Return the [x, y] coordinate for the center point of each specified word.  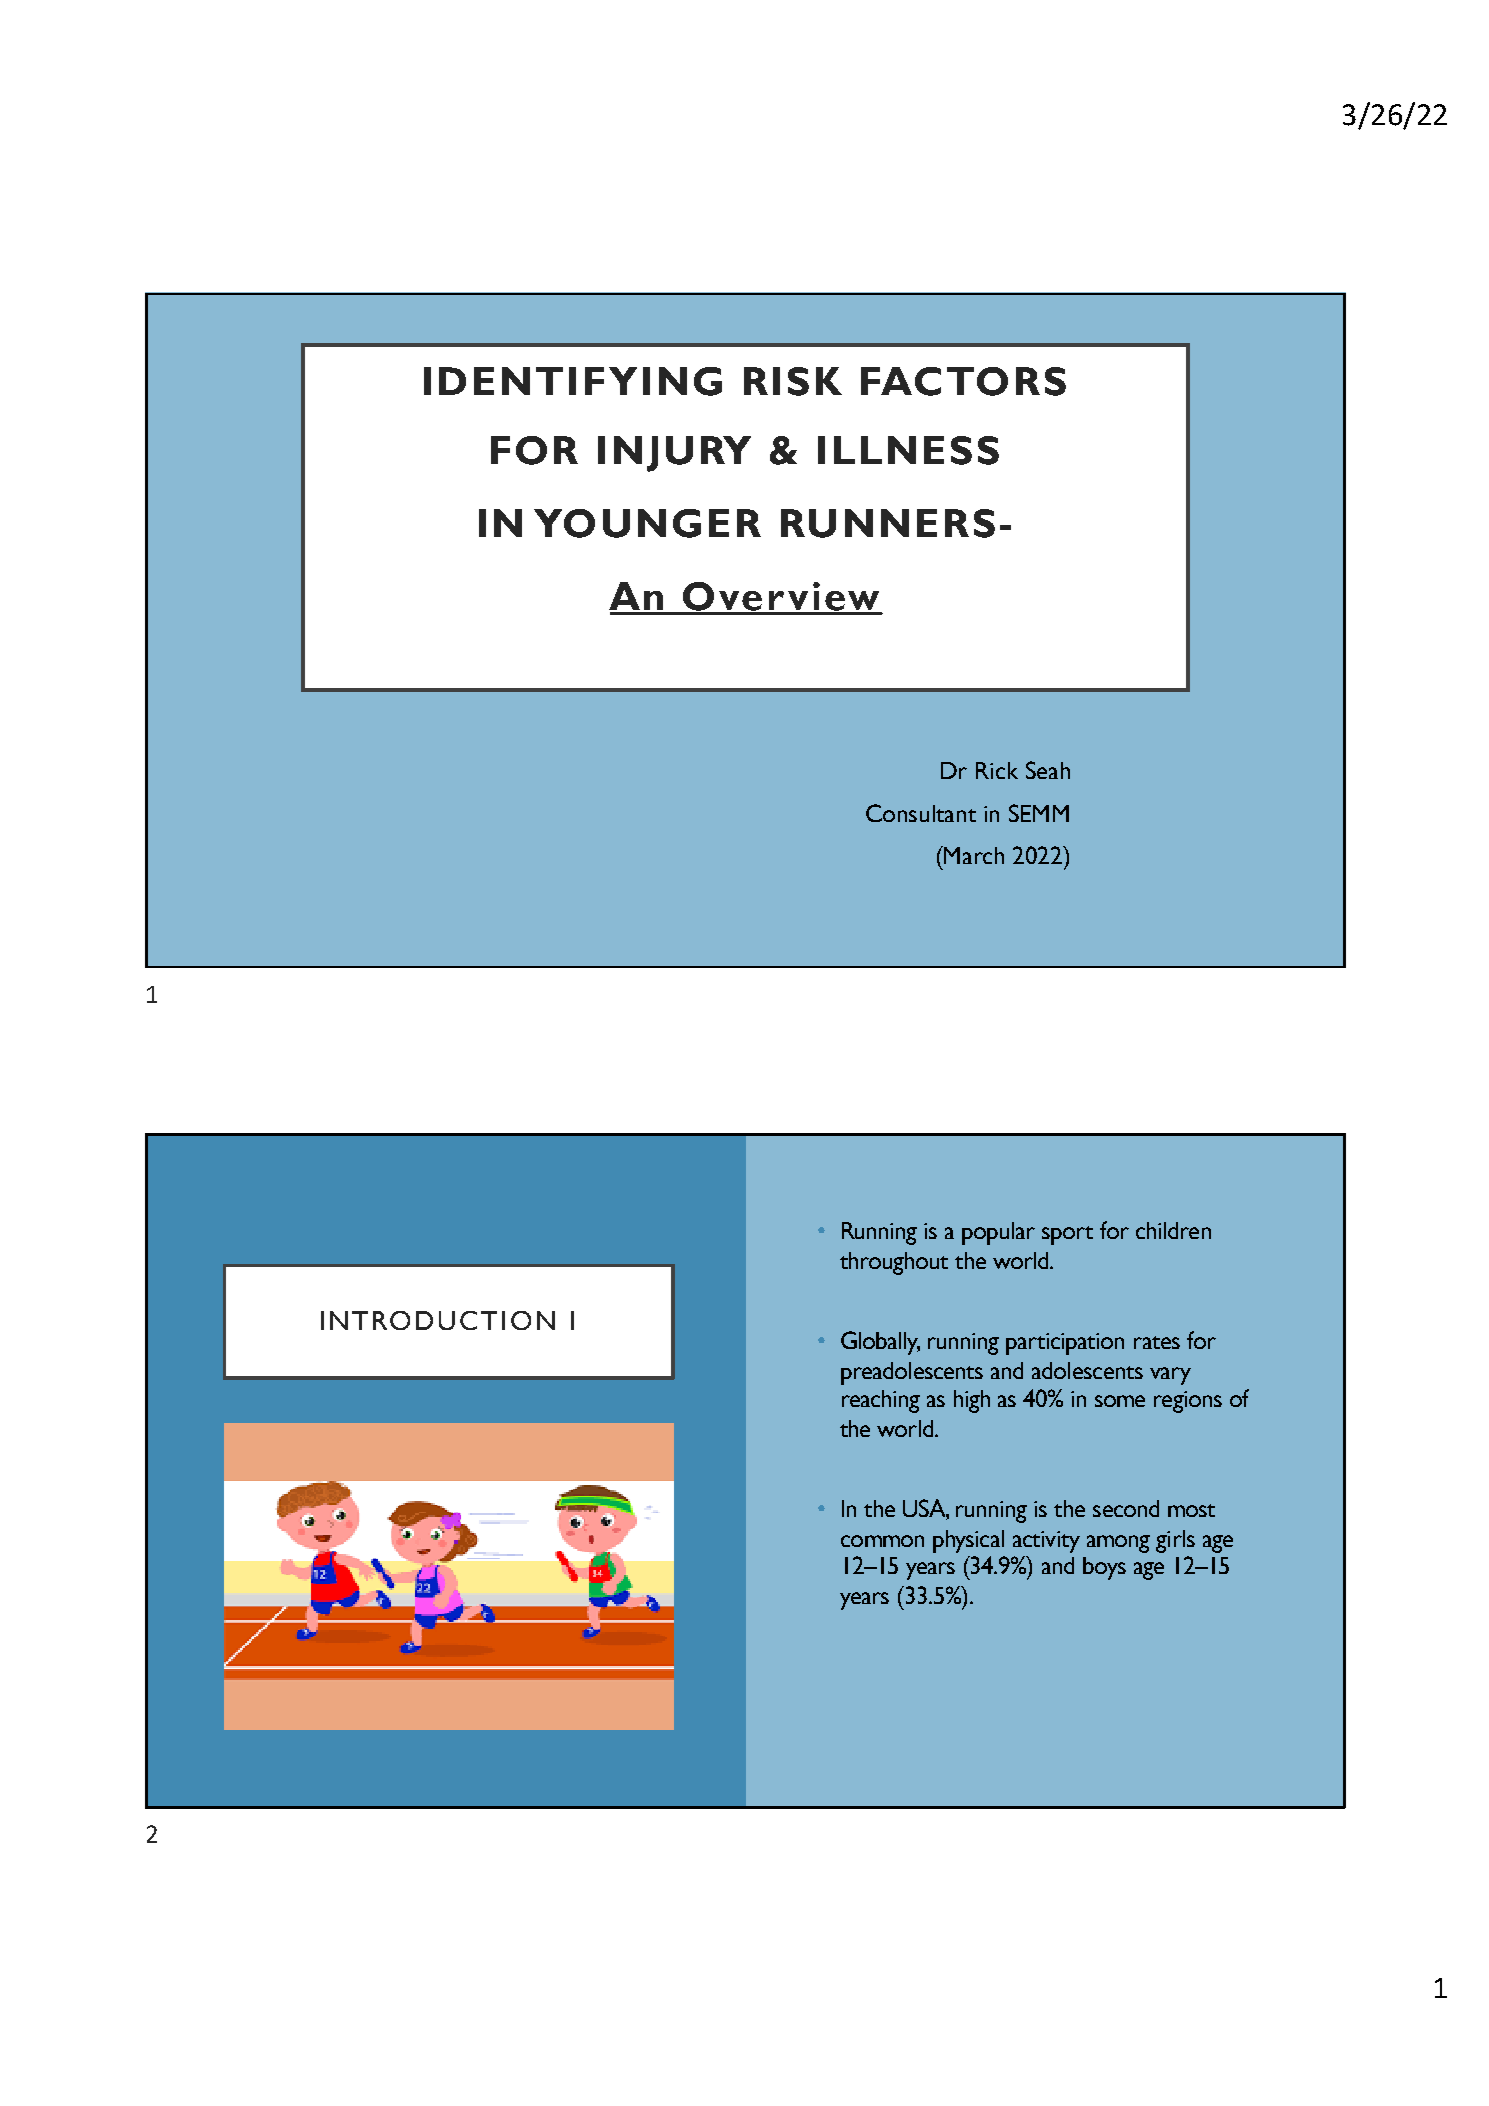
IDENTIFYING [573, 381]
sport [1067, 1235]
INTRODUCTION [438, 1320]
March [974, 855]
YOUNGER [647, 523]
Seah [1048, 770]
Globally [880, 1343]
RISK [793, 381]
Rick [997, 770]
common [882, 1541]
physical [968, 1541]
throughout [894, 1263]
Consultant [921, 813]
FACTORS [963, 381]
